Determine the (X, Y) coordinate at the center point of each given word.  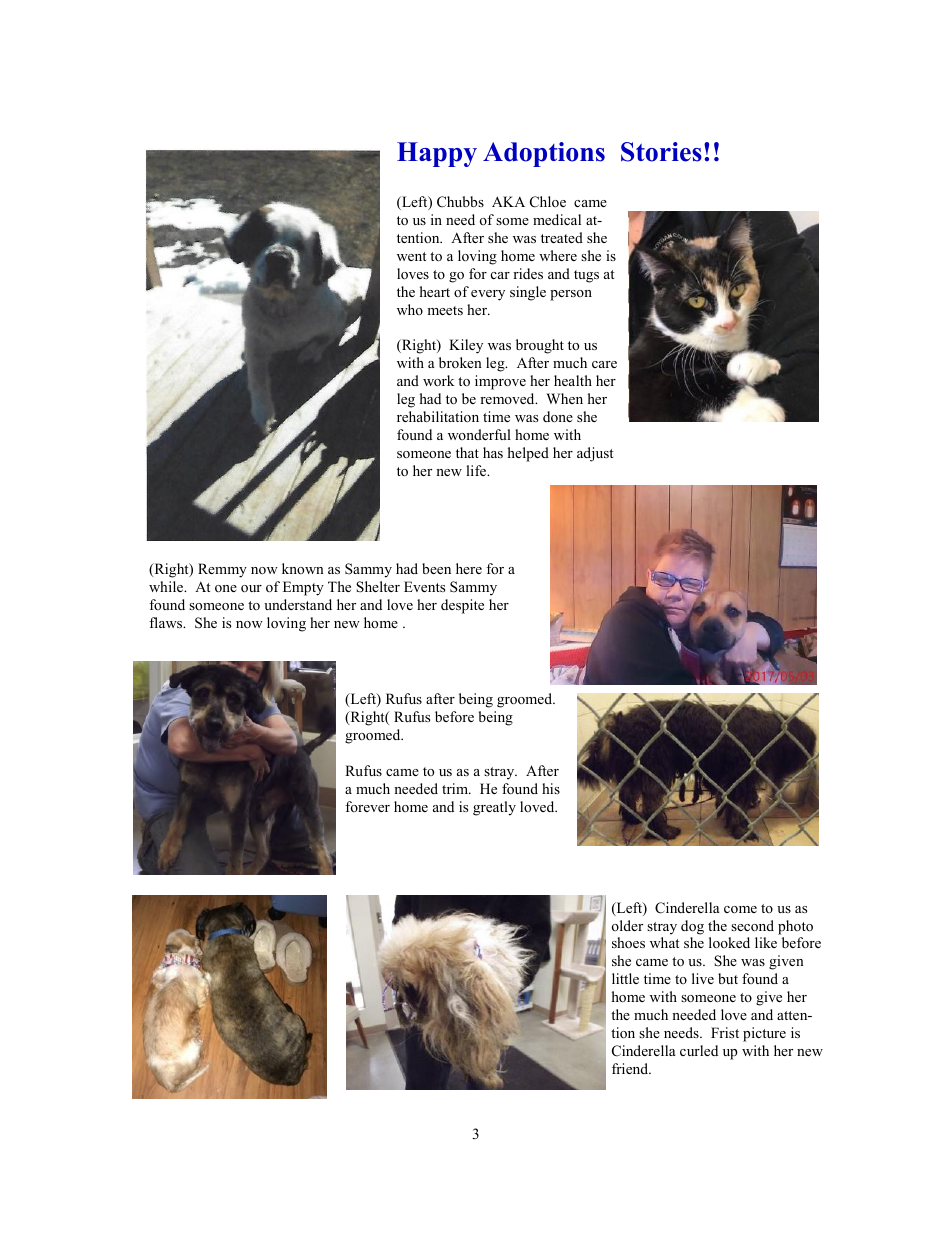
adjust (595, 454)
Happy (437, 154)
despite (462, 606)
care (604, 364)
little (625, 978)
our (251, 588)
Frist (725, 1032)
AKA (508, 201)
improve (500, 382)
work (438, 380)
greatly (494, 808)
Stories (661, 152)
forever (367, 806)
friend (631, 1068)
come (740, 909)
